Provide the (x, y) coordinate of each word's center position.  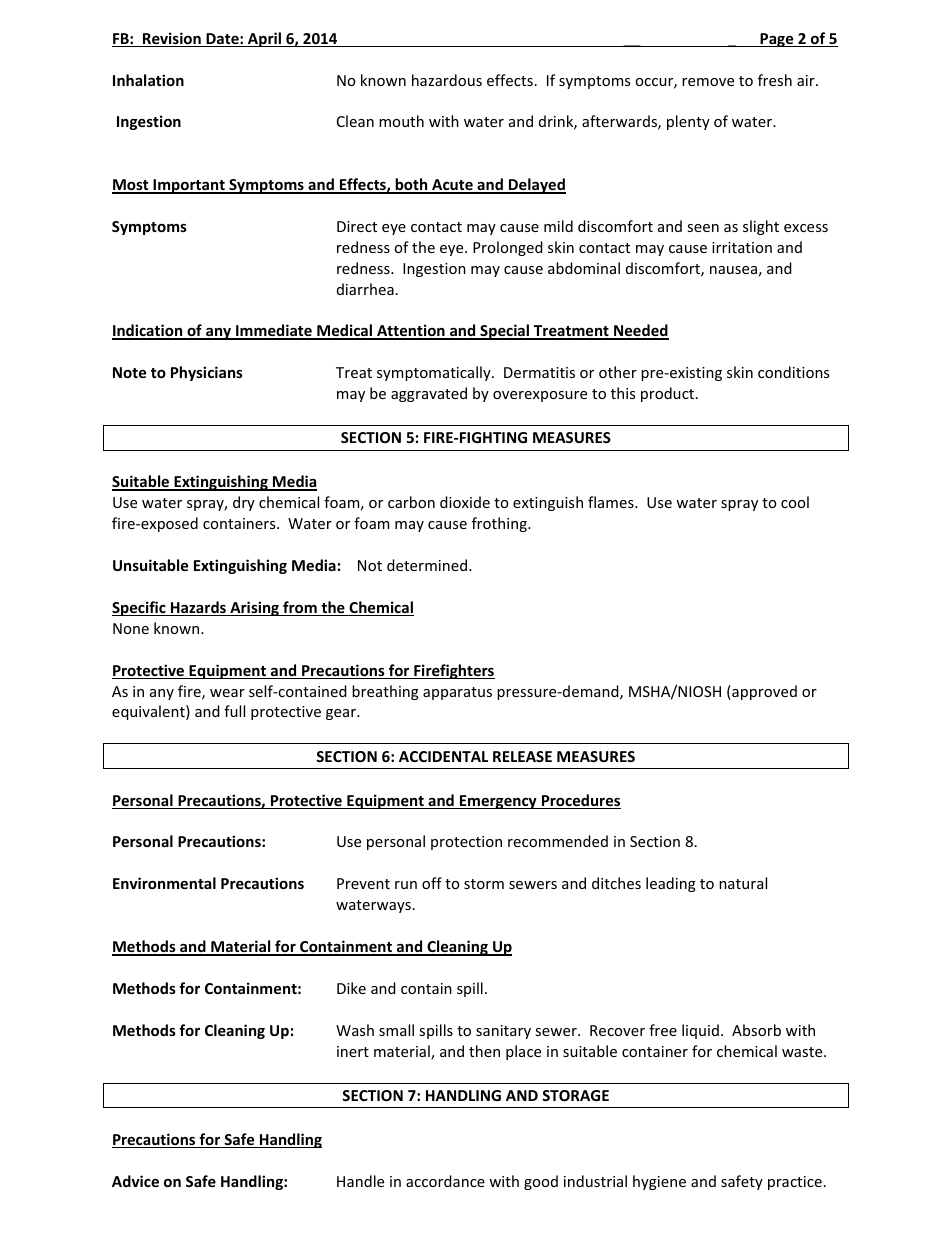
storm (484, 884)
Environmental (164, 883)
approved (763, 692)
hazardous (447, 80)
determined (427, 565)
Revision (172, 39)
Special (505, 332)
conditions (793, 372)
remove (708, 82)
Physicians (207, 373)
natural (743, 883)
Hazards (198, 608)
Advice (135, 1181)
